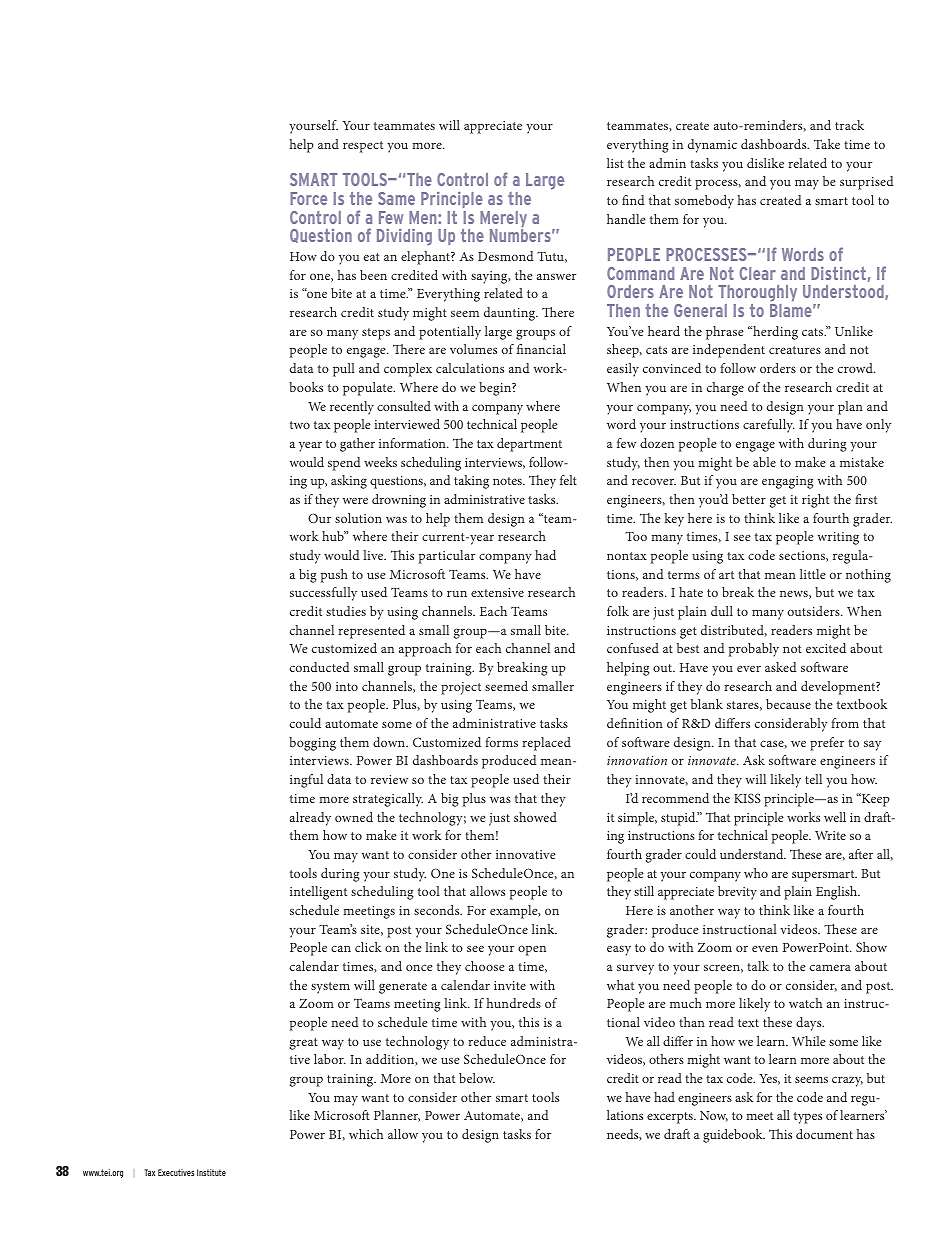 The width and height of the image is (952, 1233). Describe the element at coordinates (849, 125) in the image. I see `track` at that location.
